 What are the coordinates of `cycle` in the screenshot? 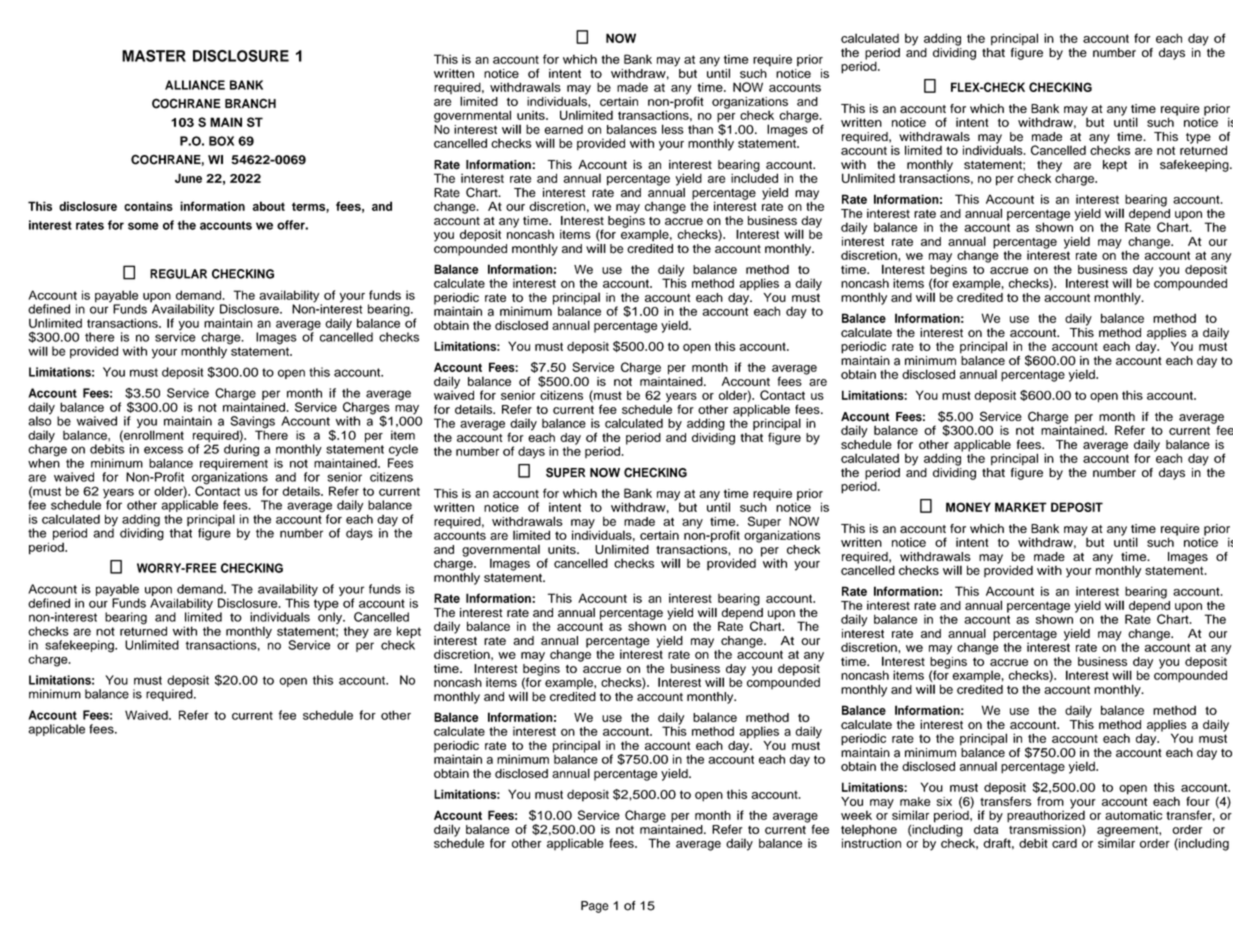 It's located at (403, 451).
